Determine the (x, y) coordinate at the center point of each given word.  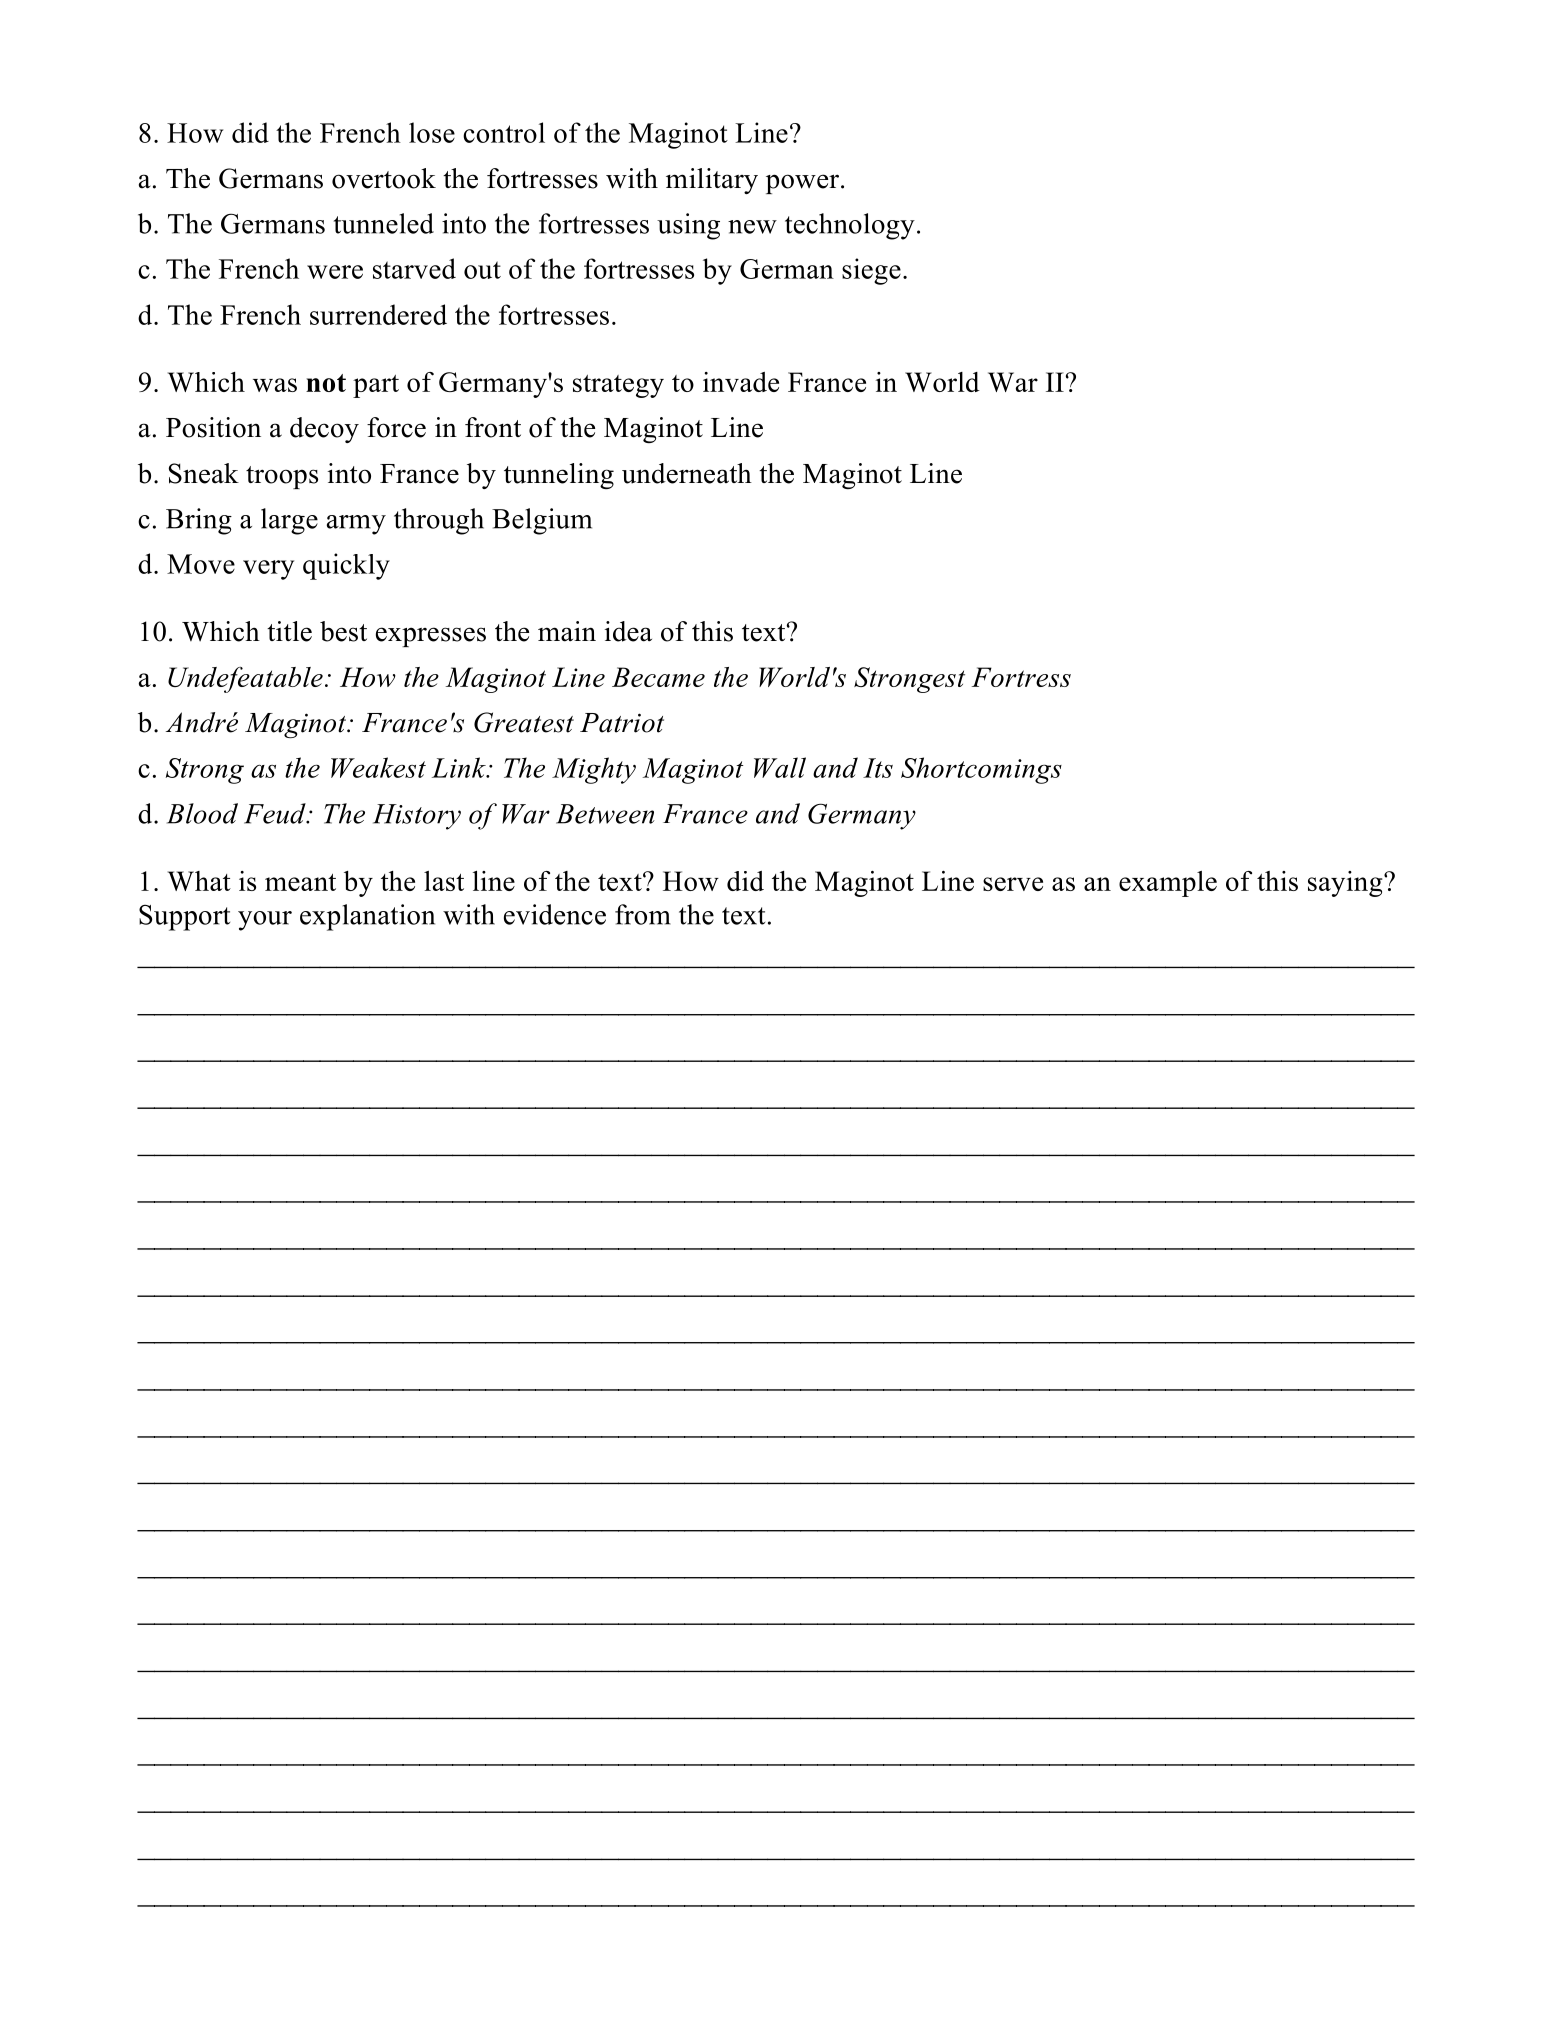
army (356, 525)
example (1168, 884)
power (804, 184)
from (643, 914)
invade (741, 382)
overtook (384, 178)
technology (850, 226)
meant (300, 882)
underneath (687, 473)
